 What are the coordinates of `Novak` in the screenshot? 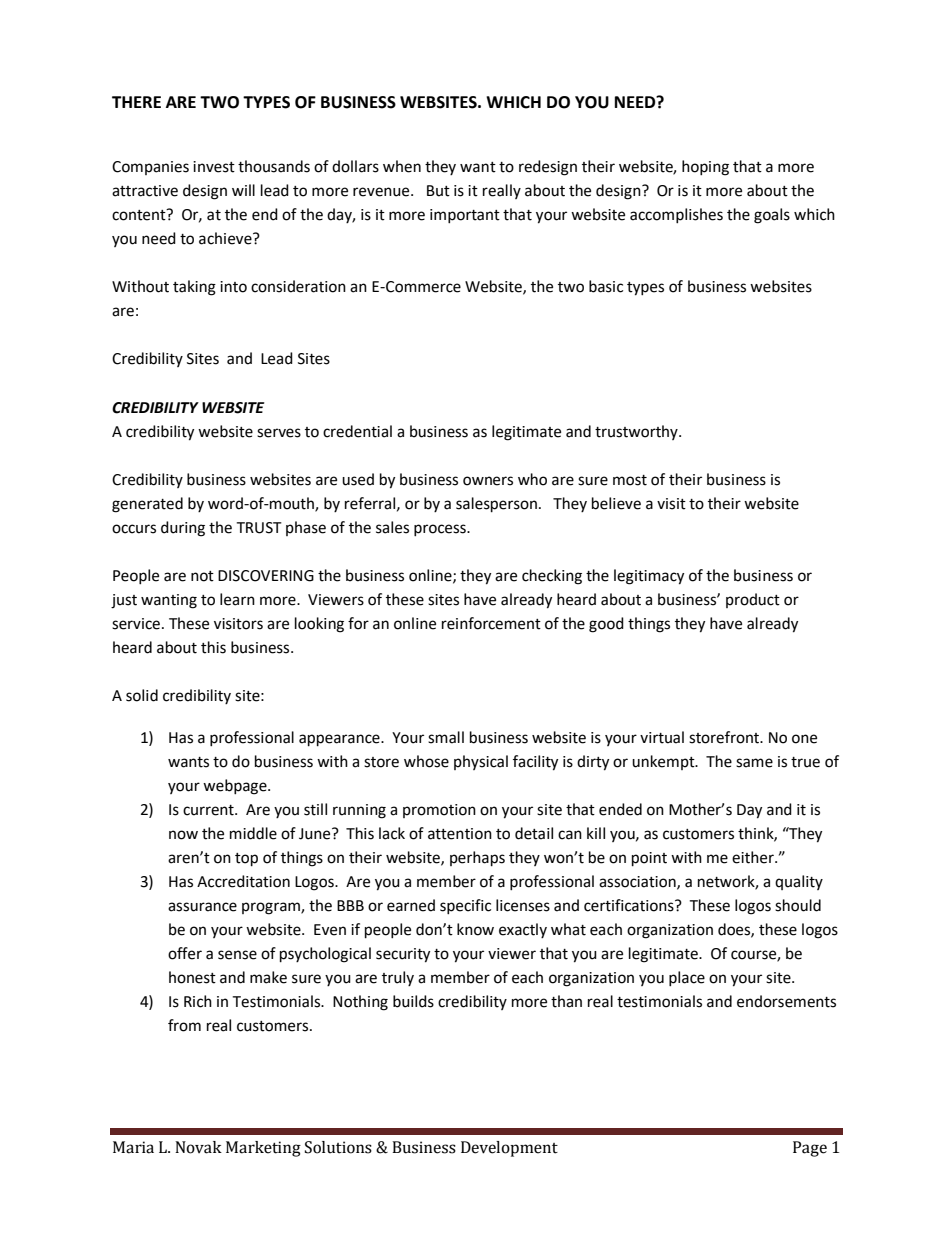 It's located at (198, 1147).
